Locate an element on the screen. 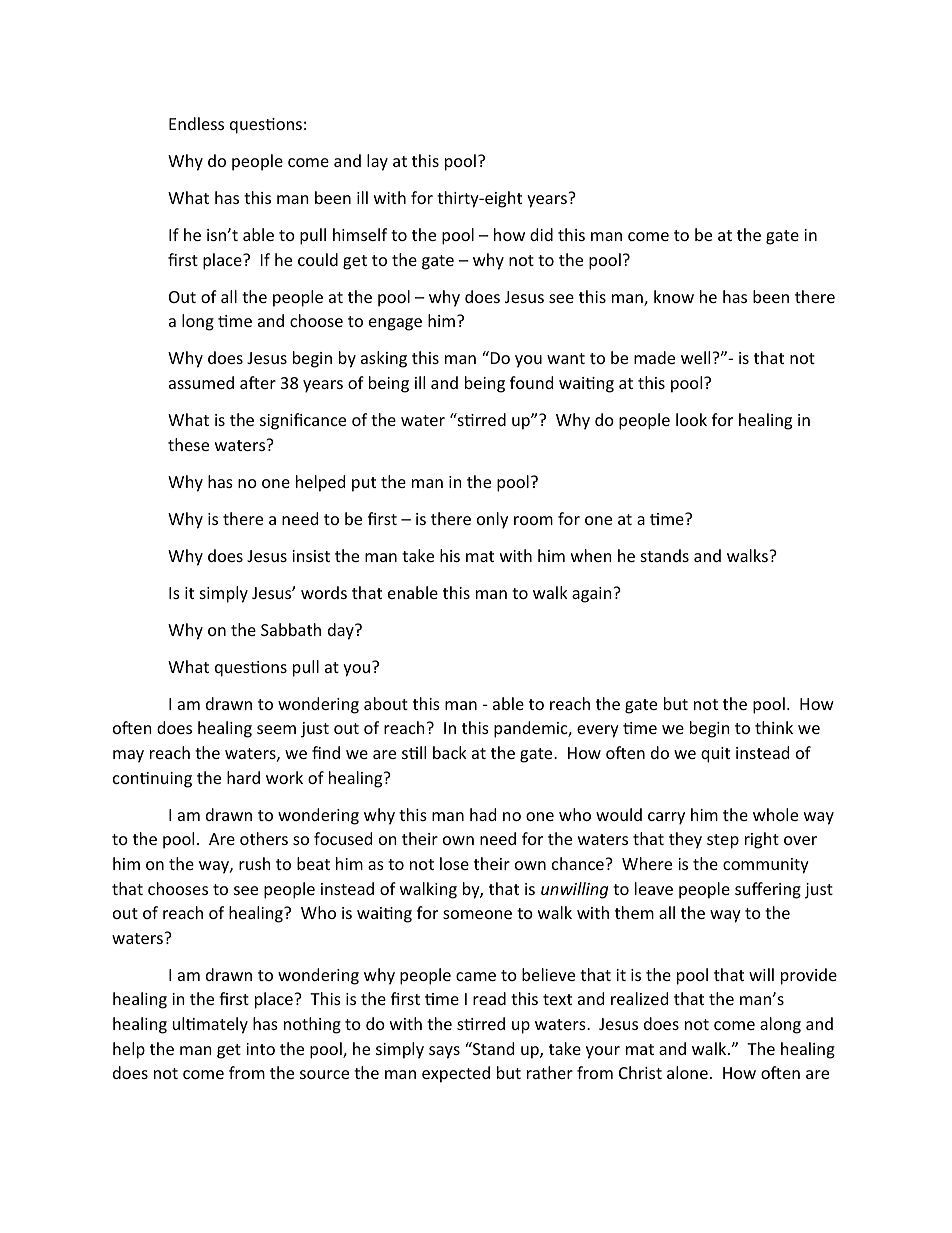  lay is located at coordinates (377, 162).
